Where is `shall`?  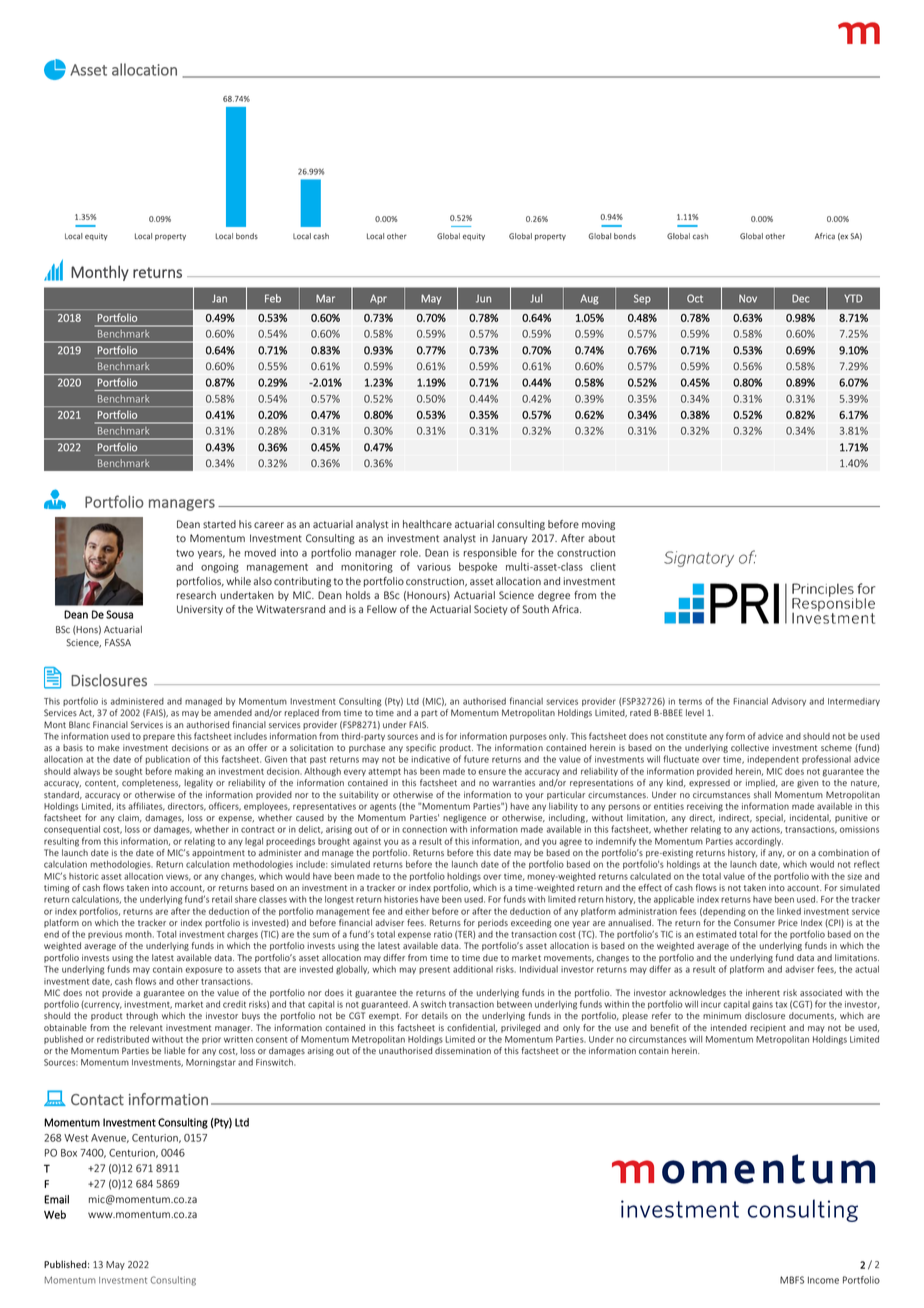 shall is located at coordinates (762, 794).
